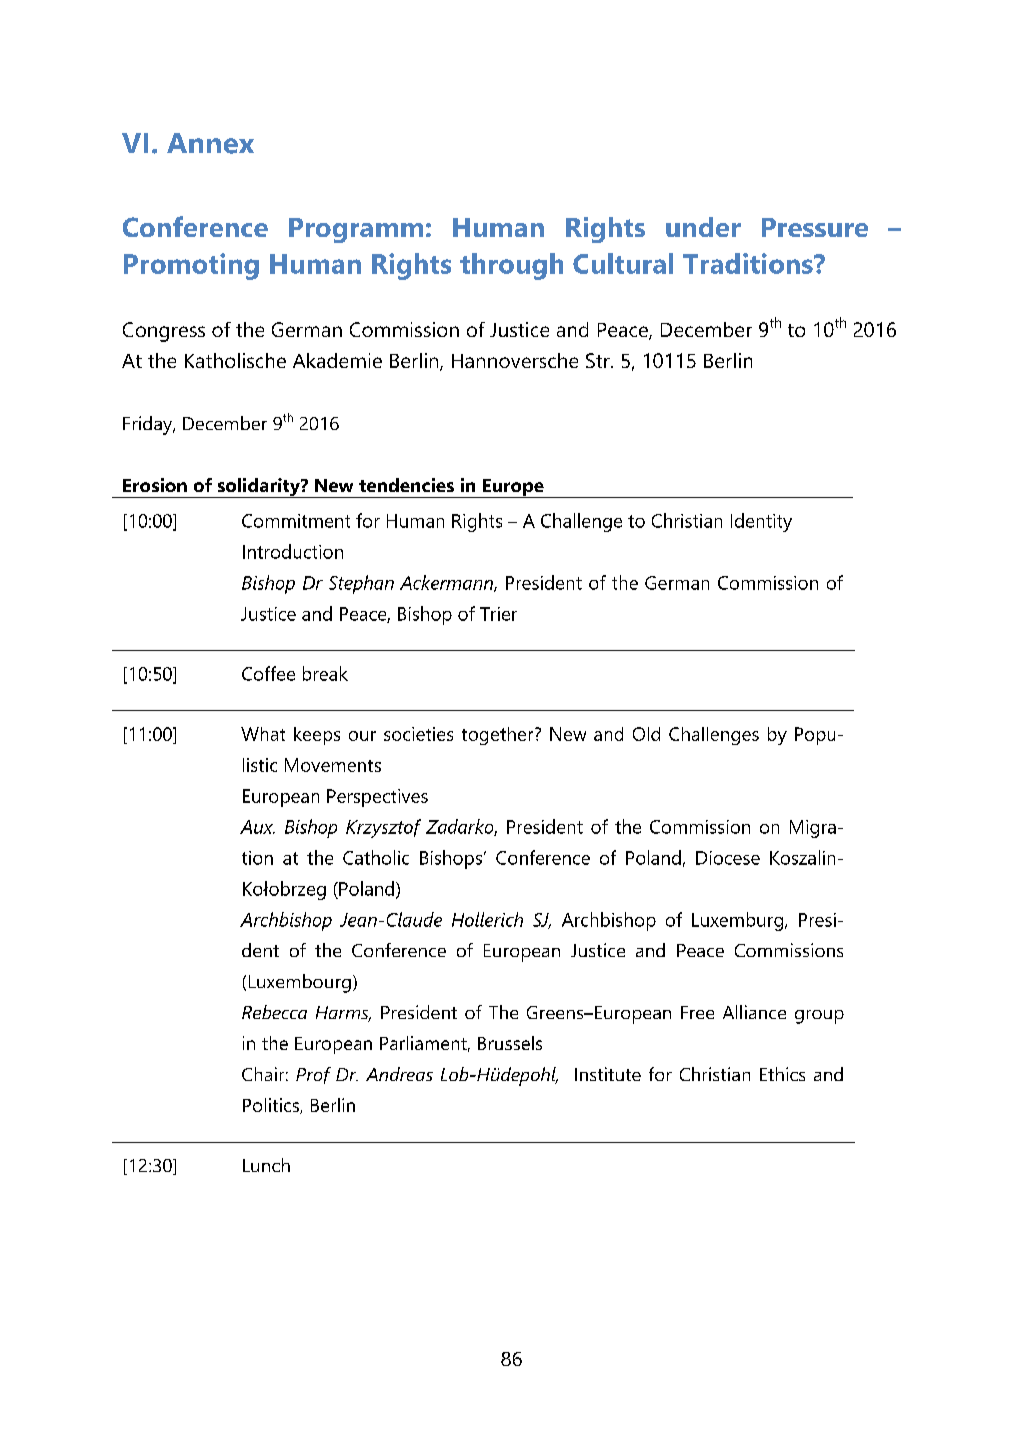  What do you see at coordinates (498, 614) in the screenshot?
I see `Trier` at bounding box center [498, 614].
